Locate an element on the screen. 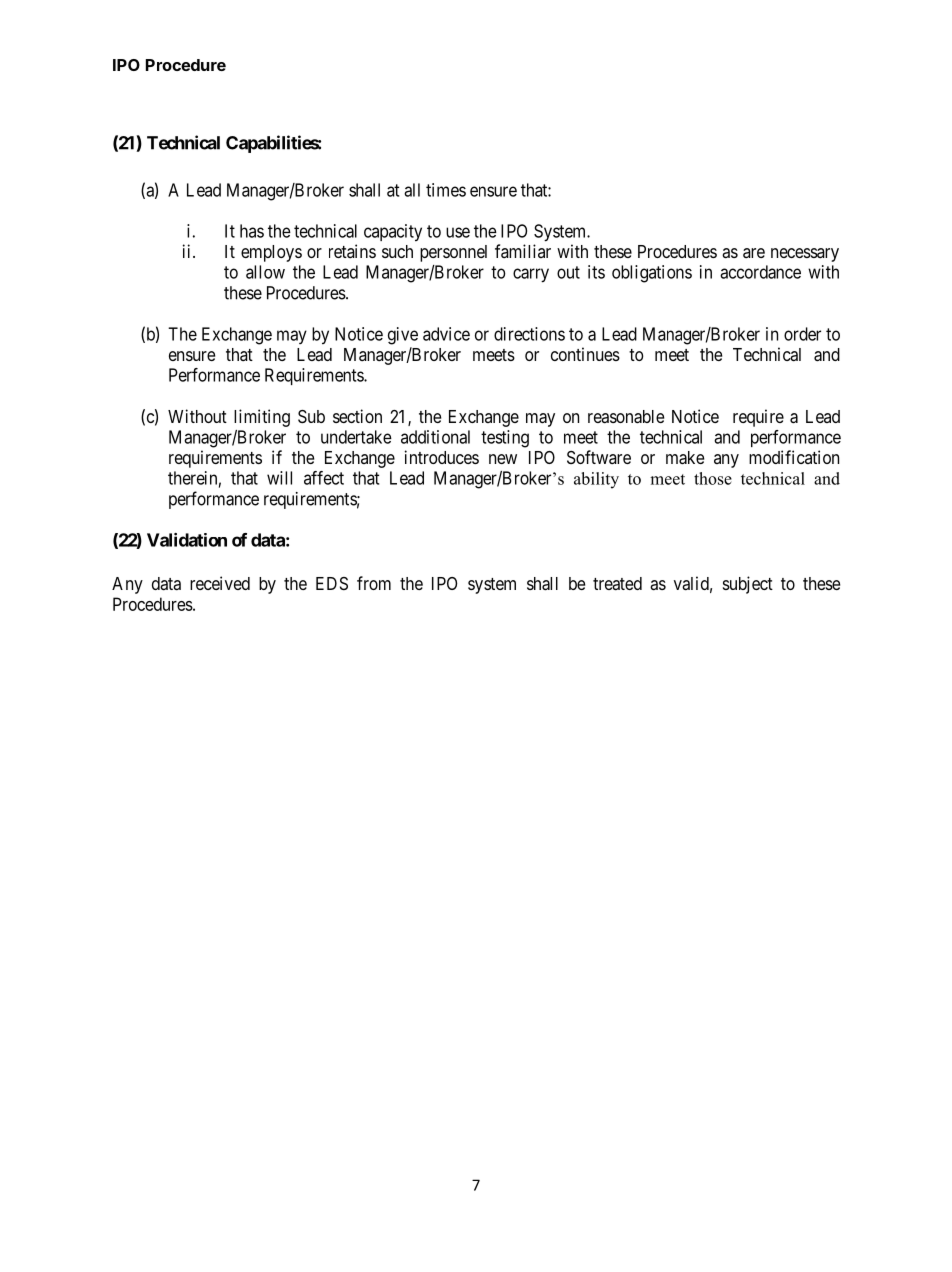  accordance is located at coordinates (760, 272).
